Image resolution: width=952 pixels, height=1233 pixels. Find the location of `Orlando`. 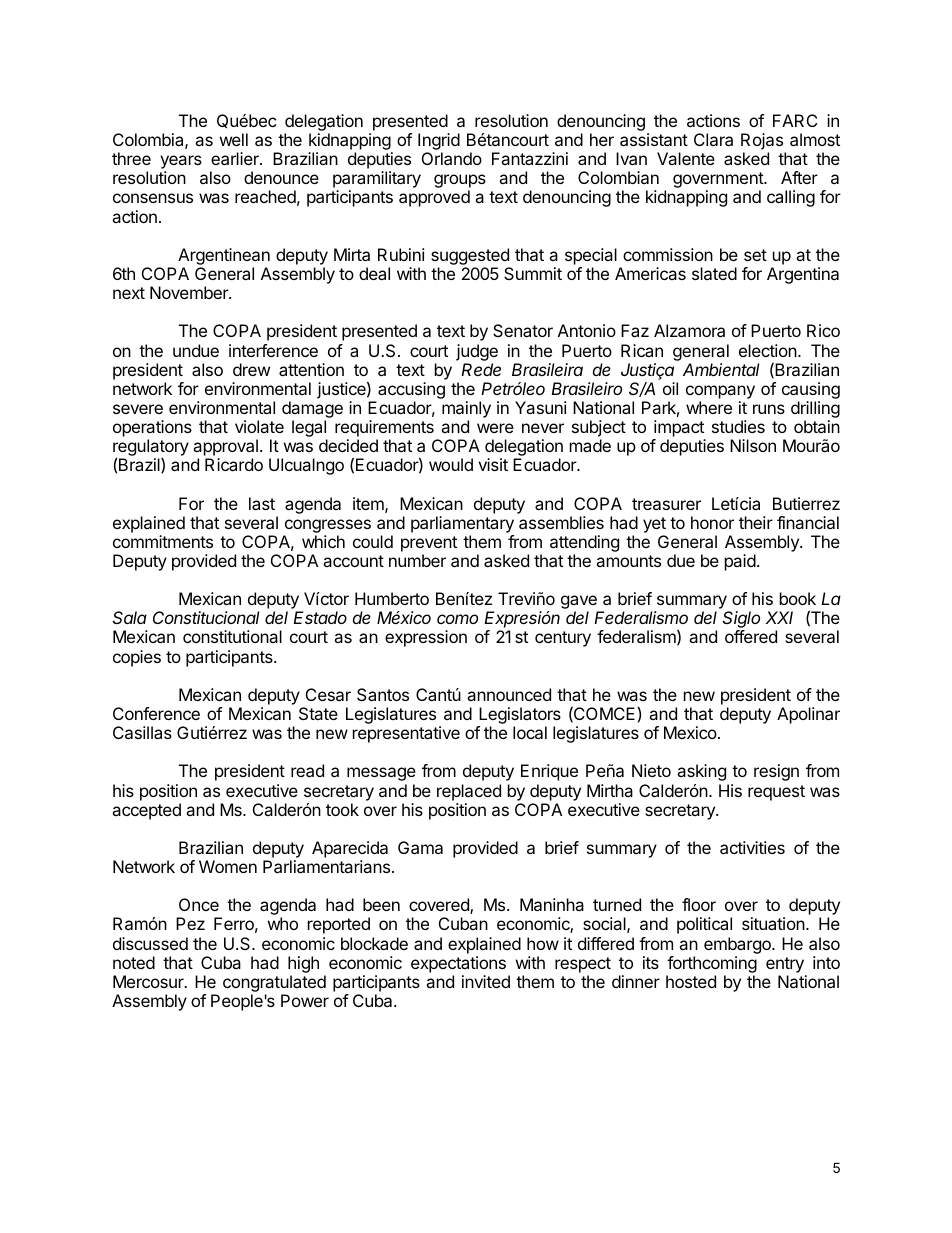

Orlando is located at coordinates (452, 158).
